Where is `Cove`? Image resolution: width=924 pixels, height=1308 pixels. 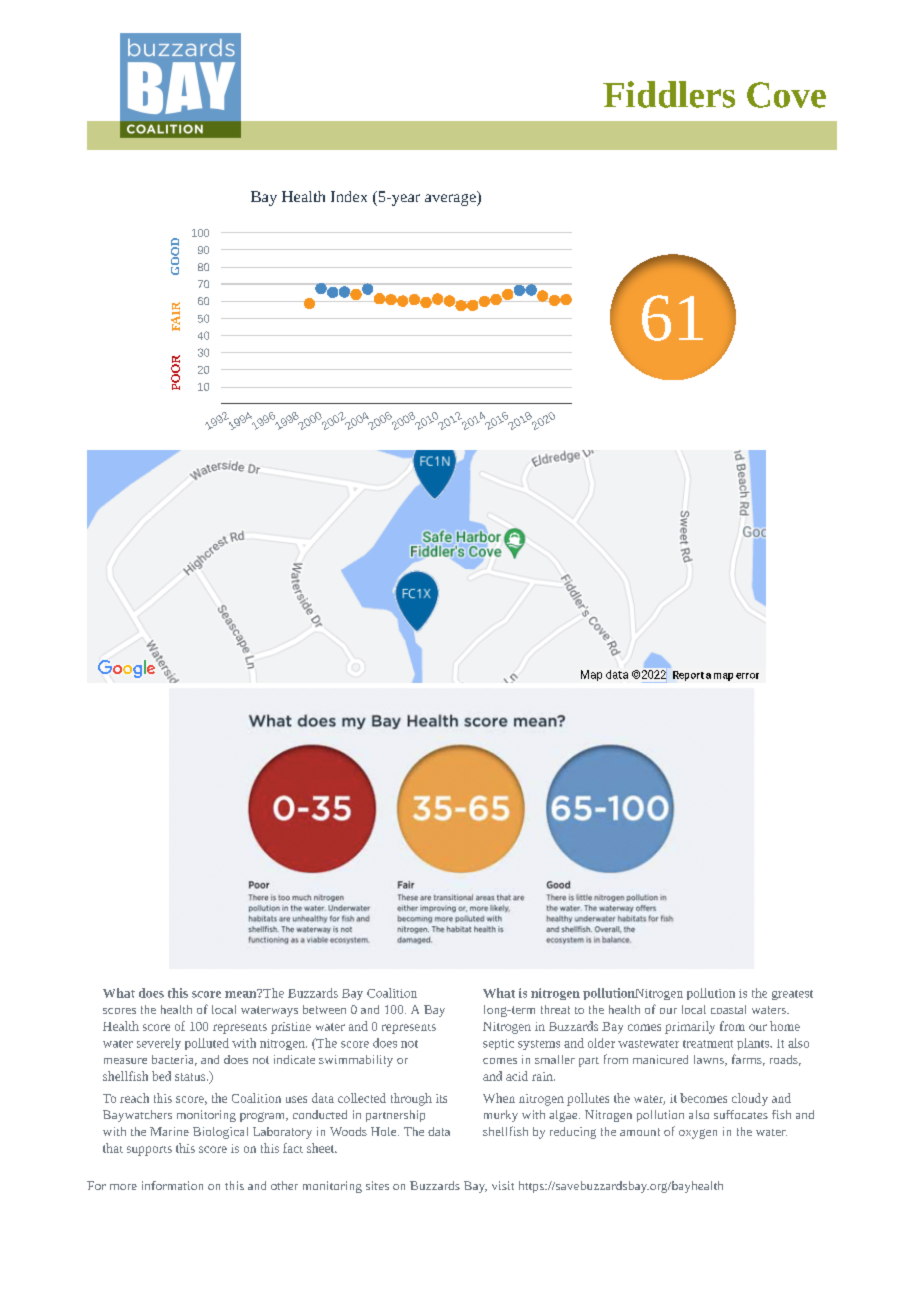 Cove is located at coordinates (786, 95).
